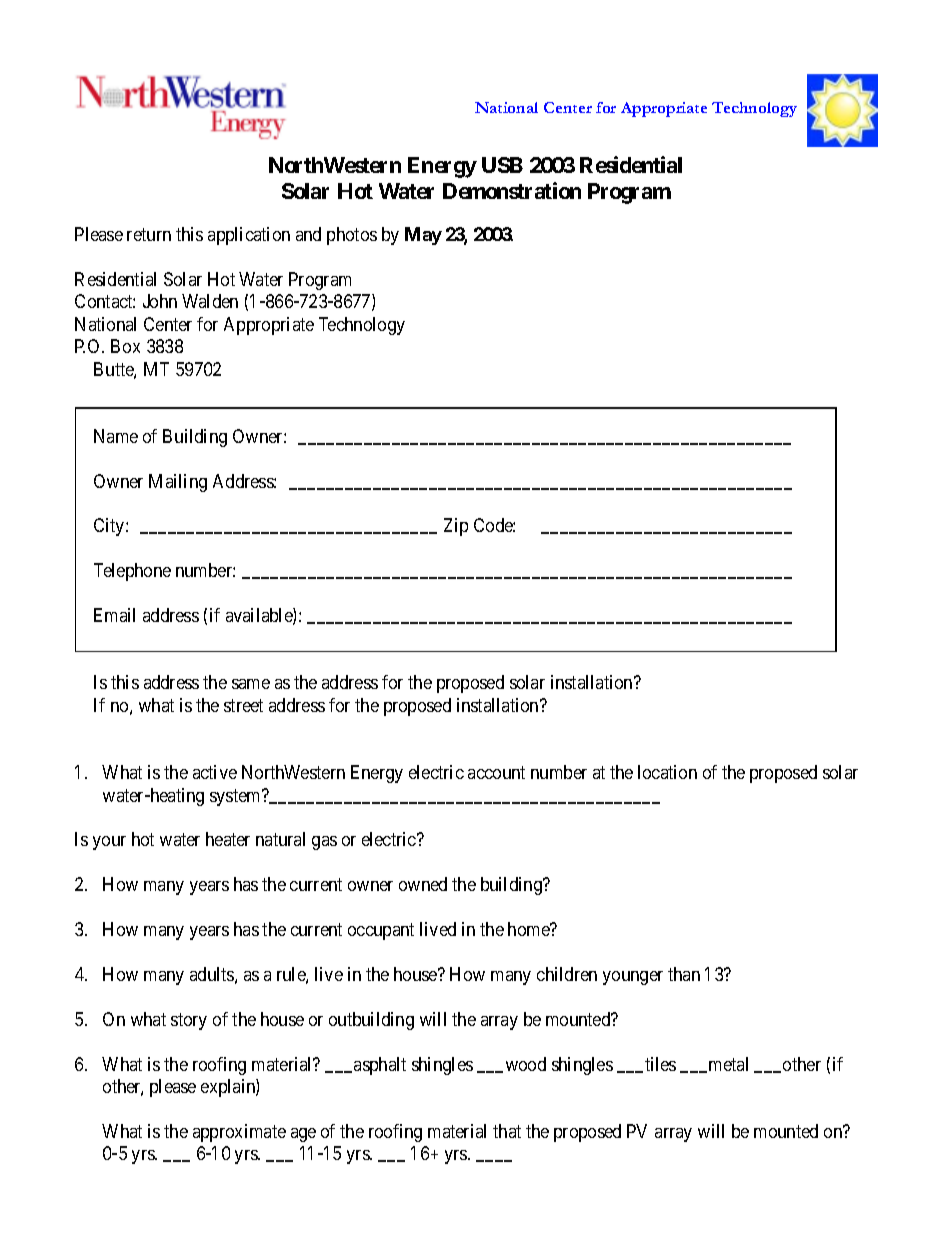  I want to click on age, so click(303, 1135).
